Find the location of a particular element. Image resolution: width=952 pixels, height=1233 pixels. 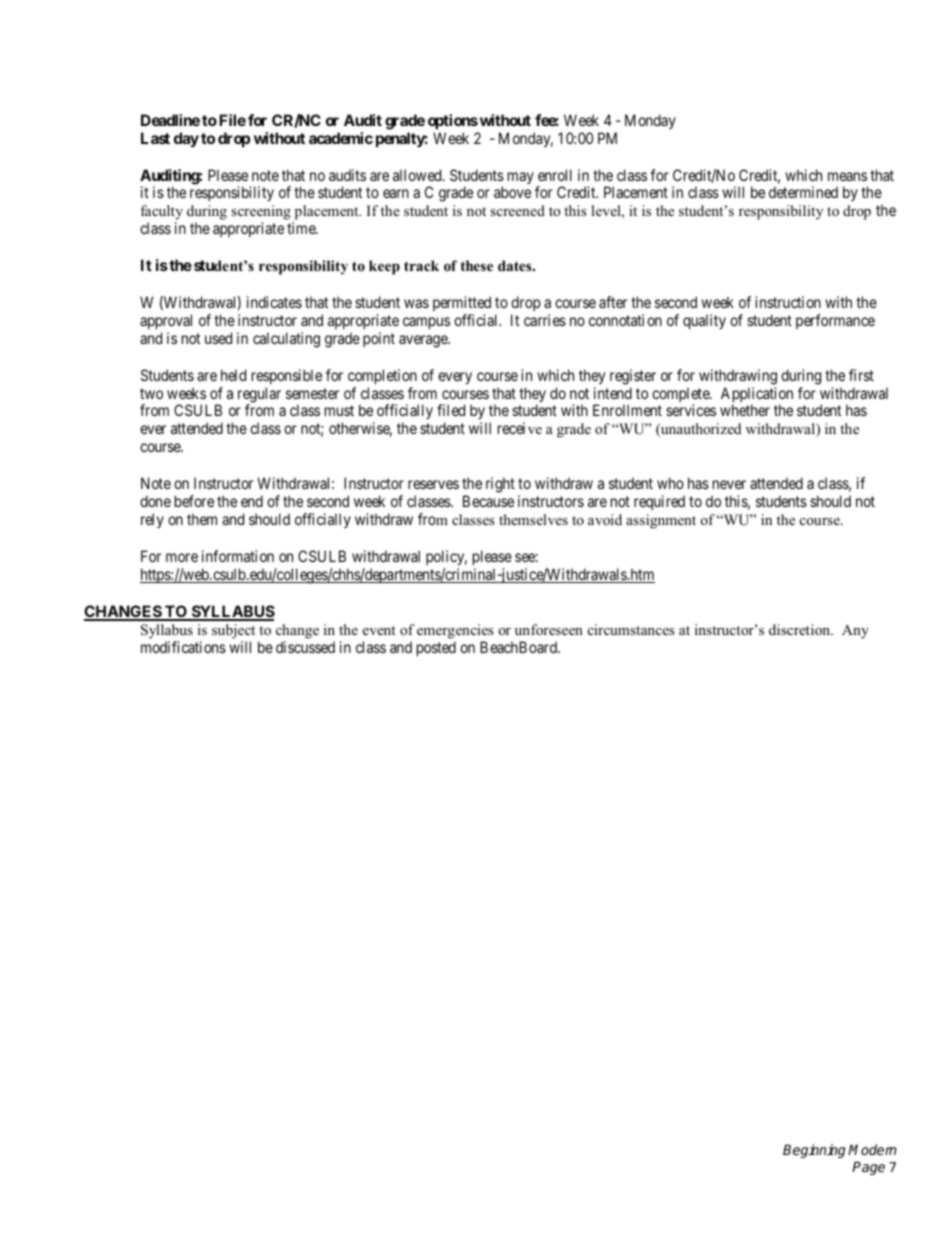

Page is located at coordinates (868, 1168).
